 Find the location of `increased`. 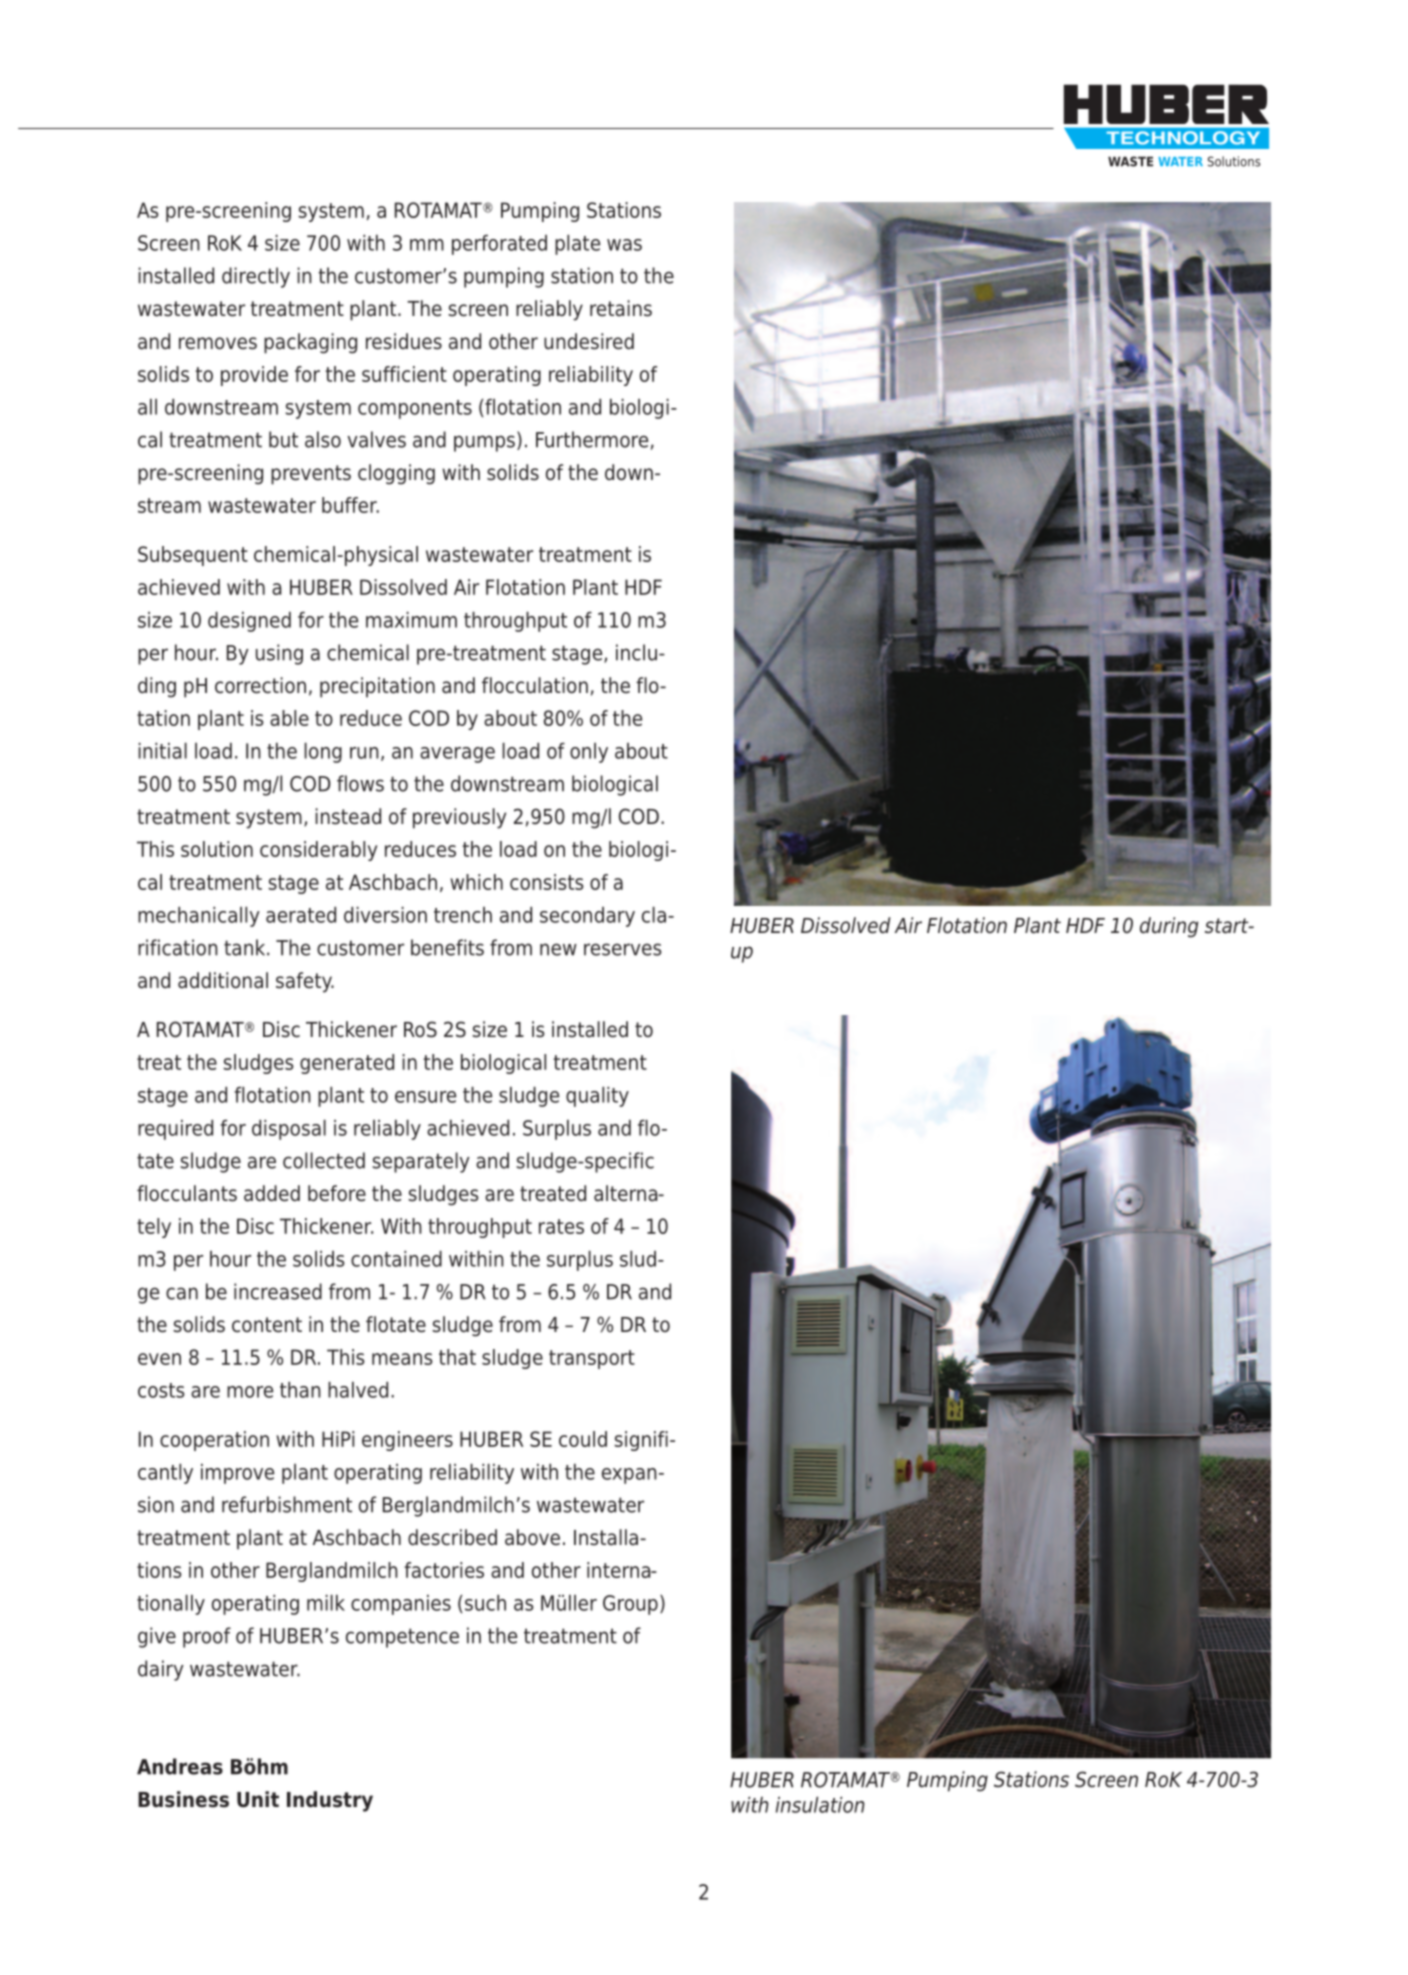

increased is located at coordinates (278, 1291).
